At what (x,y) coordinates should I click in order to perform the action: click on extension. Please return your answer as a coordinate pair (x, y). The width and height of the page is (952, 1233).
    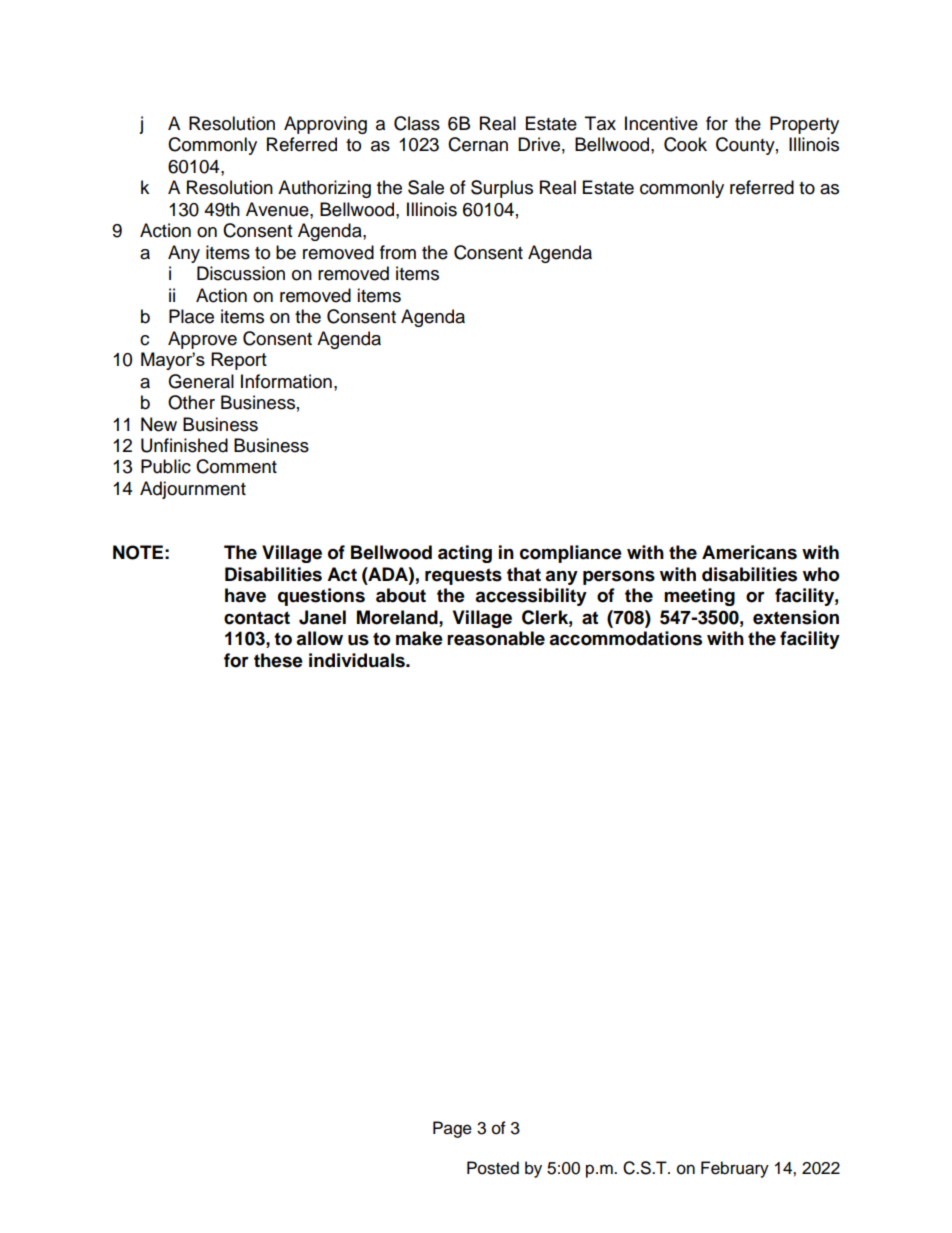
    Looking at the image, I should click on (796, 617).
